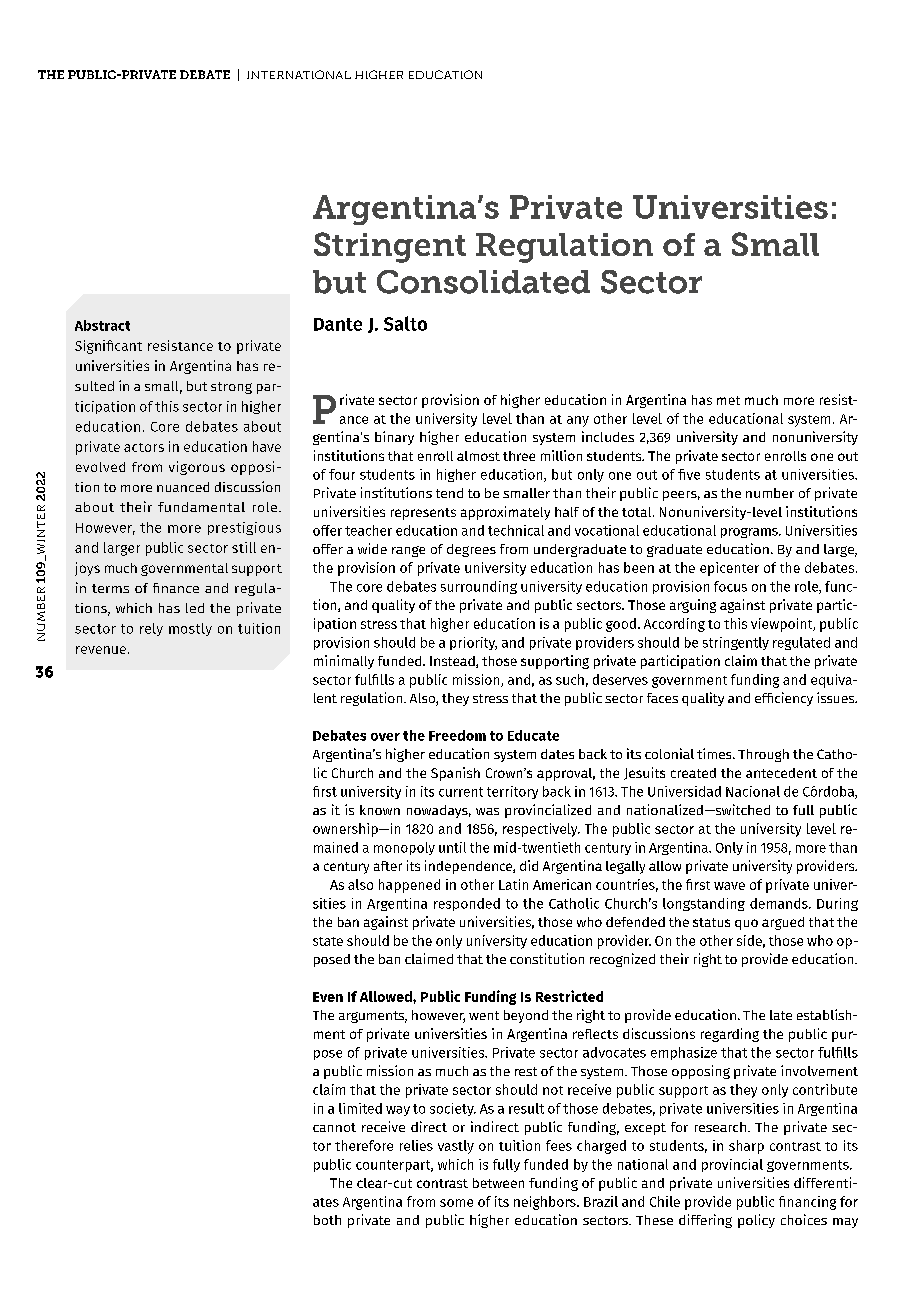  I want to click on Abstract, so click(102, 325).
